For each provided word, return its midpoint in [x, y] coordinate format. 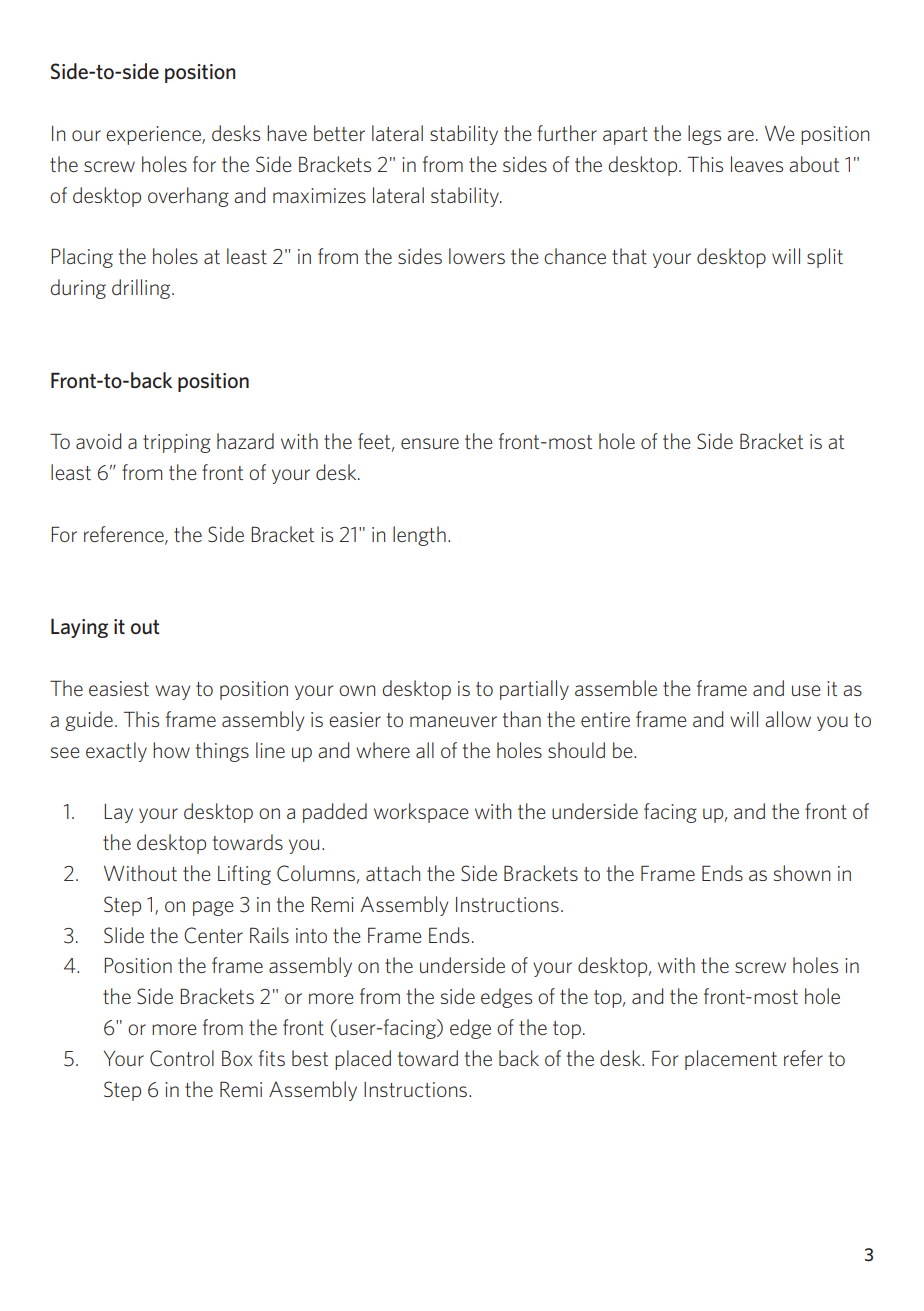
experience [154, 135]
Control [182, 1058]
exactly [116, 752]
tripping [177, 443]
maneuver [453, 721]
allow [788, 719]
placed [363, 1060]
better [339, 133]
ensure [430, 443]
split [825, 258]
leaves [757, 164]
